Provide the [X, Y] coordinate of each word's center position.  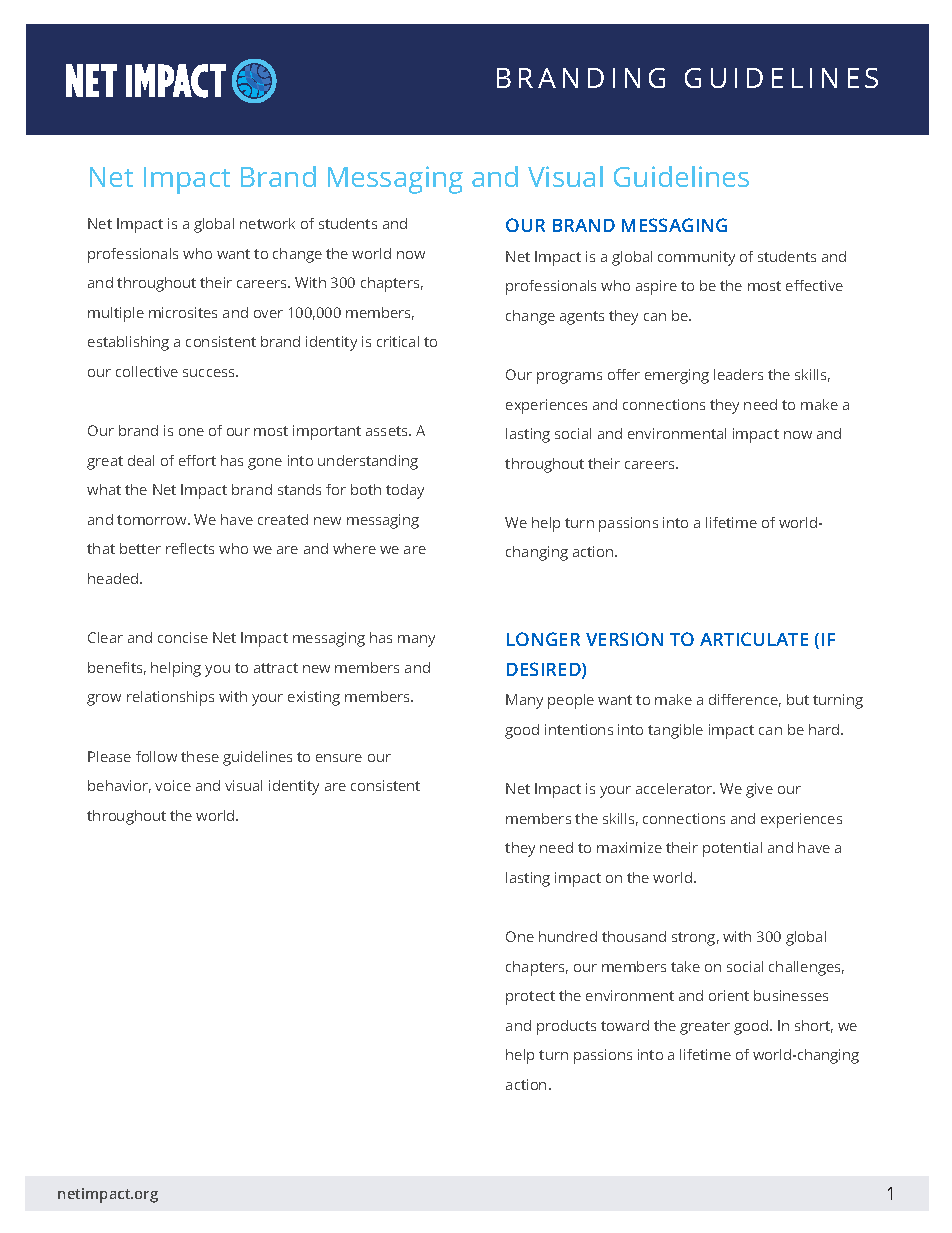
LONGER [543, 639]
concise [183, 637]
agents [582, 318]
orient [729, 995]
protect [530, 998]
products [566, 1027]
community [696, 258]
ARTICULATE [754, 639]
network [267, 223]
